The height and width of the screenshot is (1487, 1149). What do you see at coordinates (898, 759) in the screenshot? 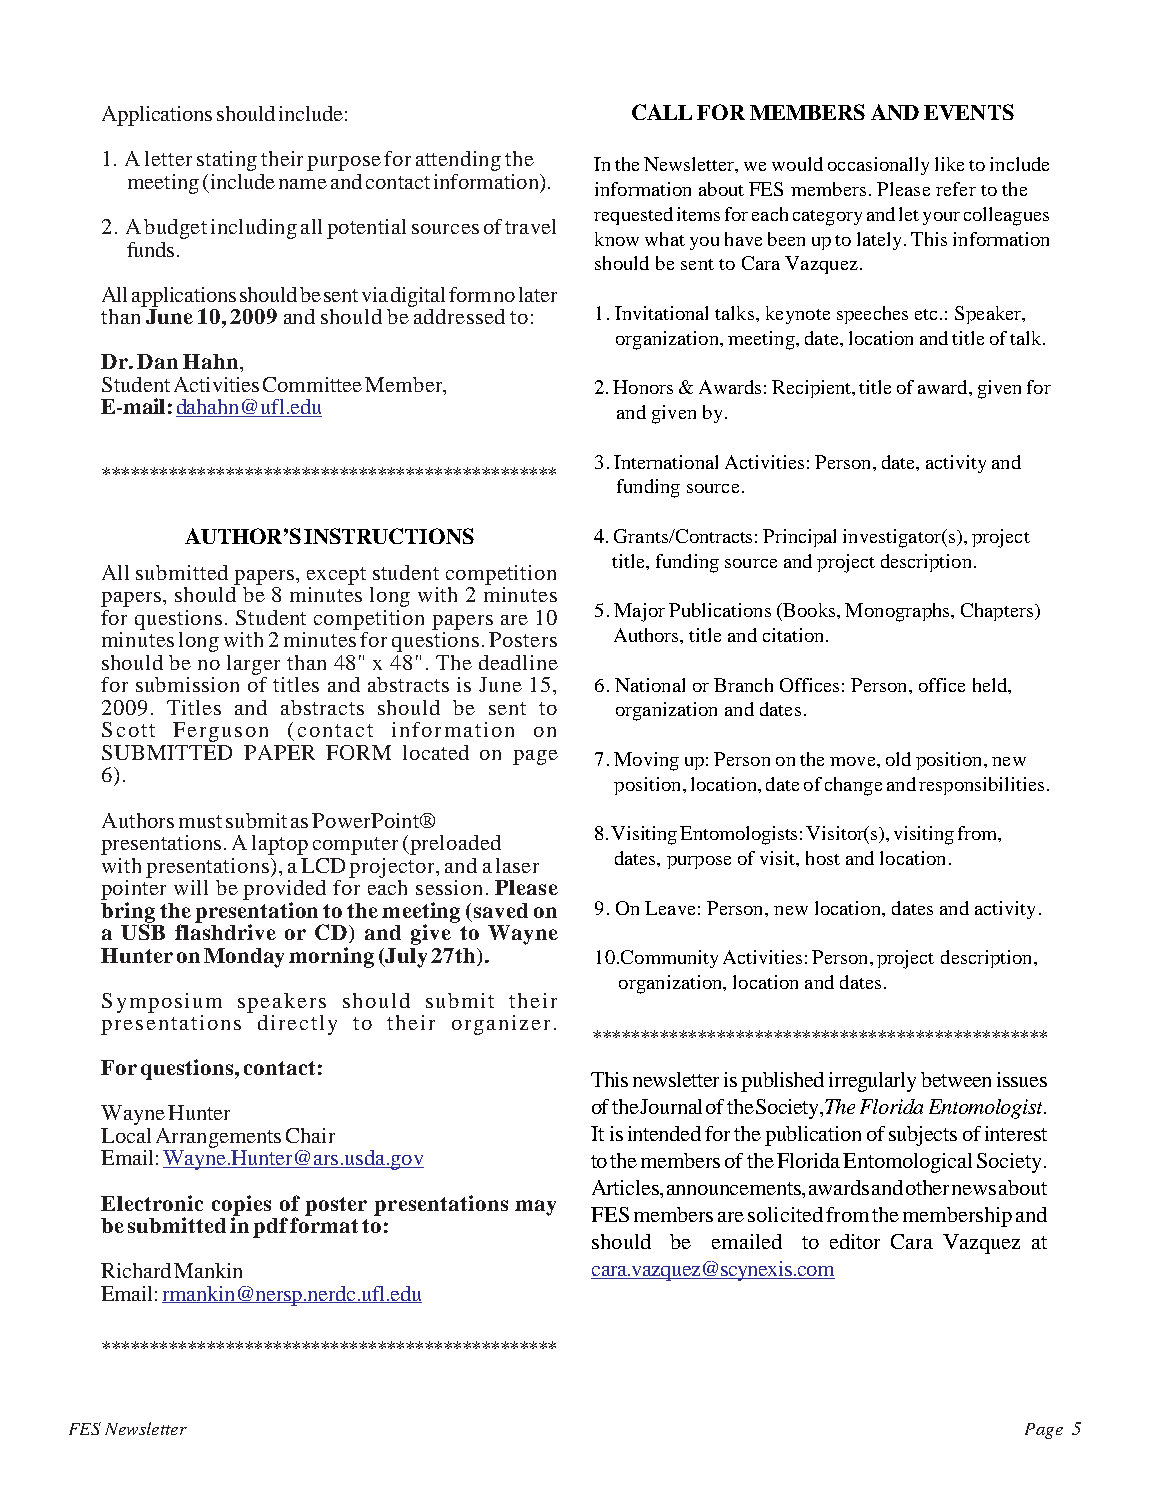
I see `old` at bounding box center [898, 759].
